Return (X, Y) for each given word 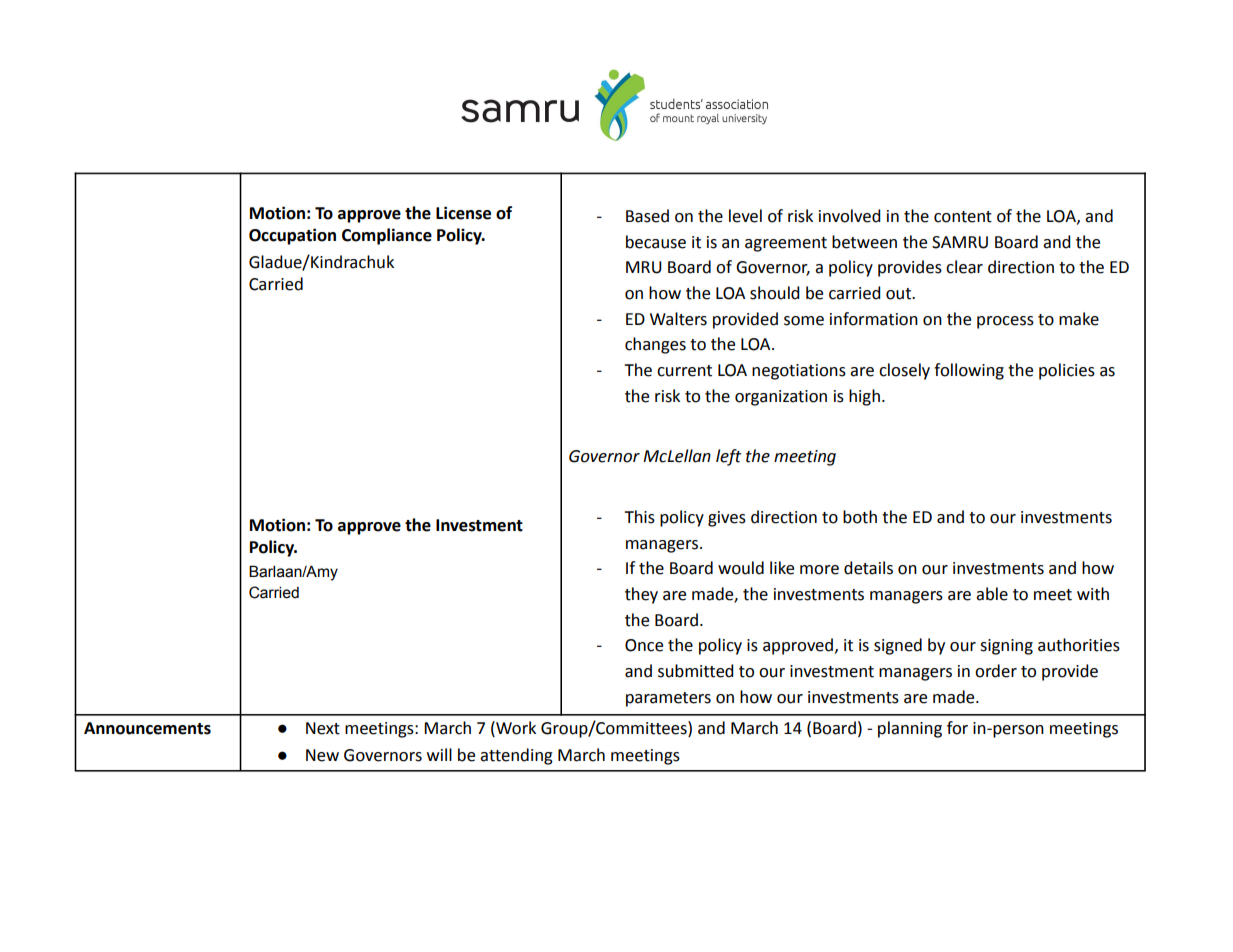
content (963, 217)
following (969, 371)
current (684, 371)
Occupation (292, 236)
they (641, 595)
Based (647, 216)
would (741, 568)
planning (910, 729)
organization (781, 398)
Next (323, 728)
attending (516, 756)
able (992, 594)
